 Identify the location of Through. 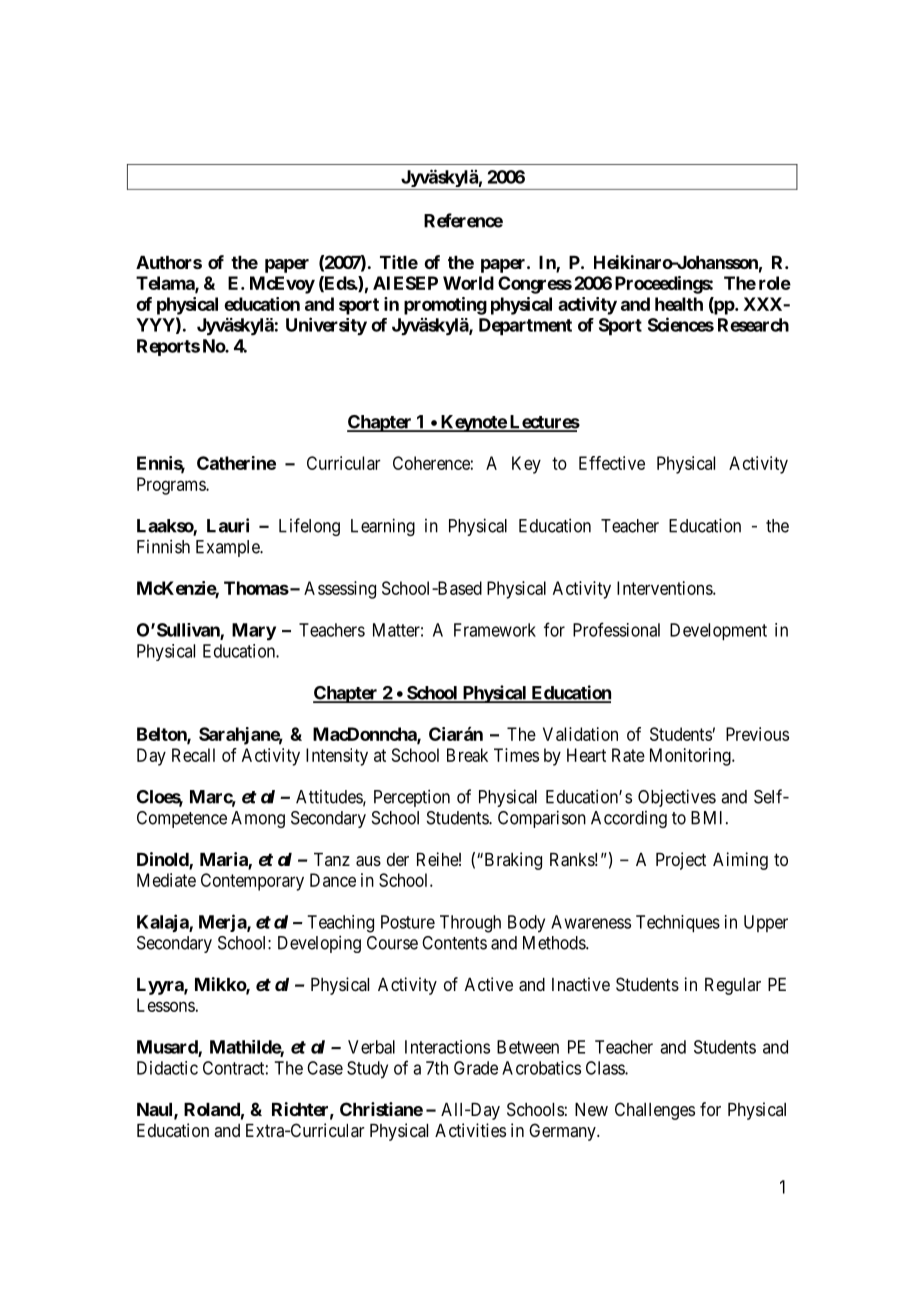
(470, 924).
